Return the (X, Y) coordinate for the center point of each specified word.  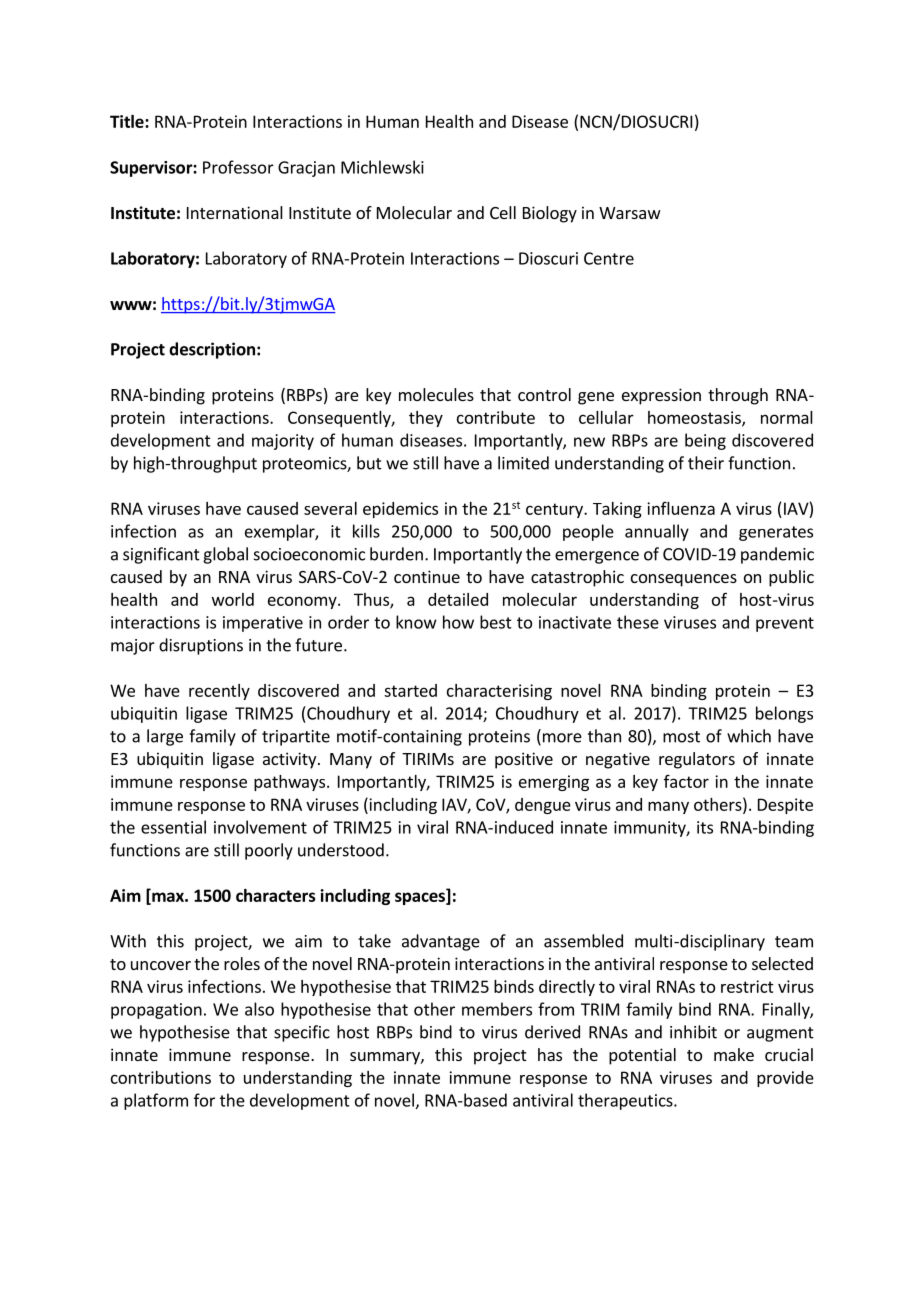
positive (524, 760)
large (165, 737)
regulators (697, 760)
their (706, 463)
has (550, 1054)
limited (523, 463)
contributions (161, 1077)
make (734, 1054)
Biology (550, 214)
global (225, 555)
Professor (238, 167)
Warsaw (630, 213)
